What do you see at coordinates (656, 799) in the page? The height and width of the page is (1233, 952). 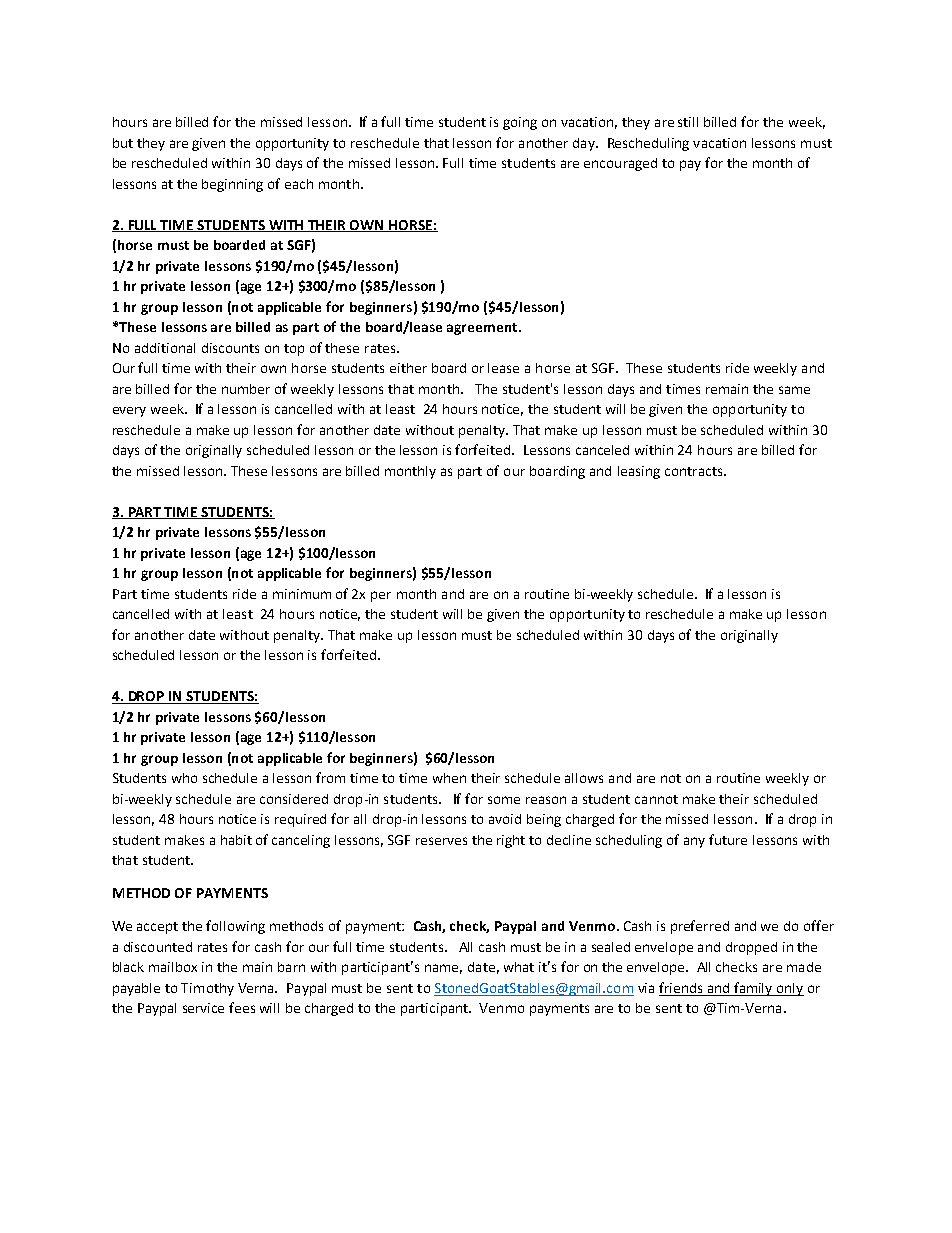 I see `cannot` at bounding box center [656, 799].
